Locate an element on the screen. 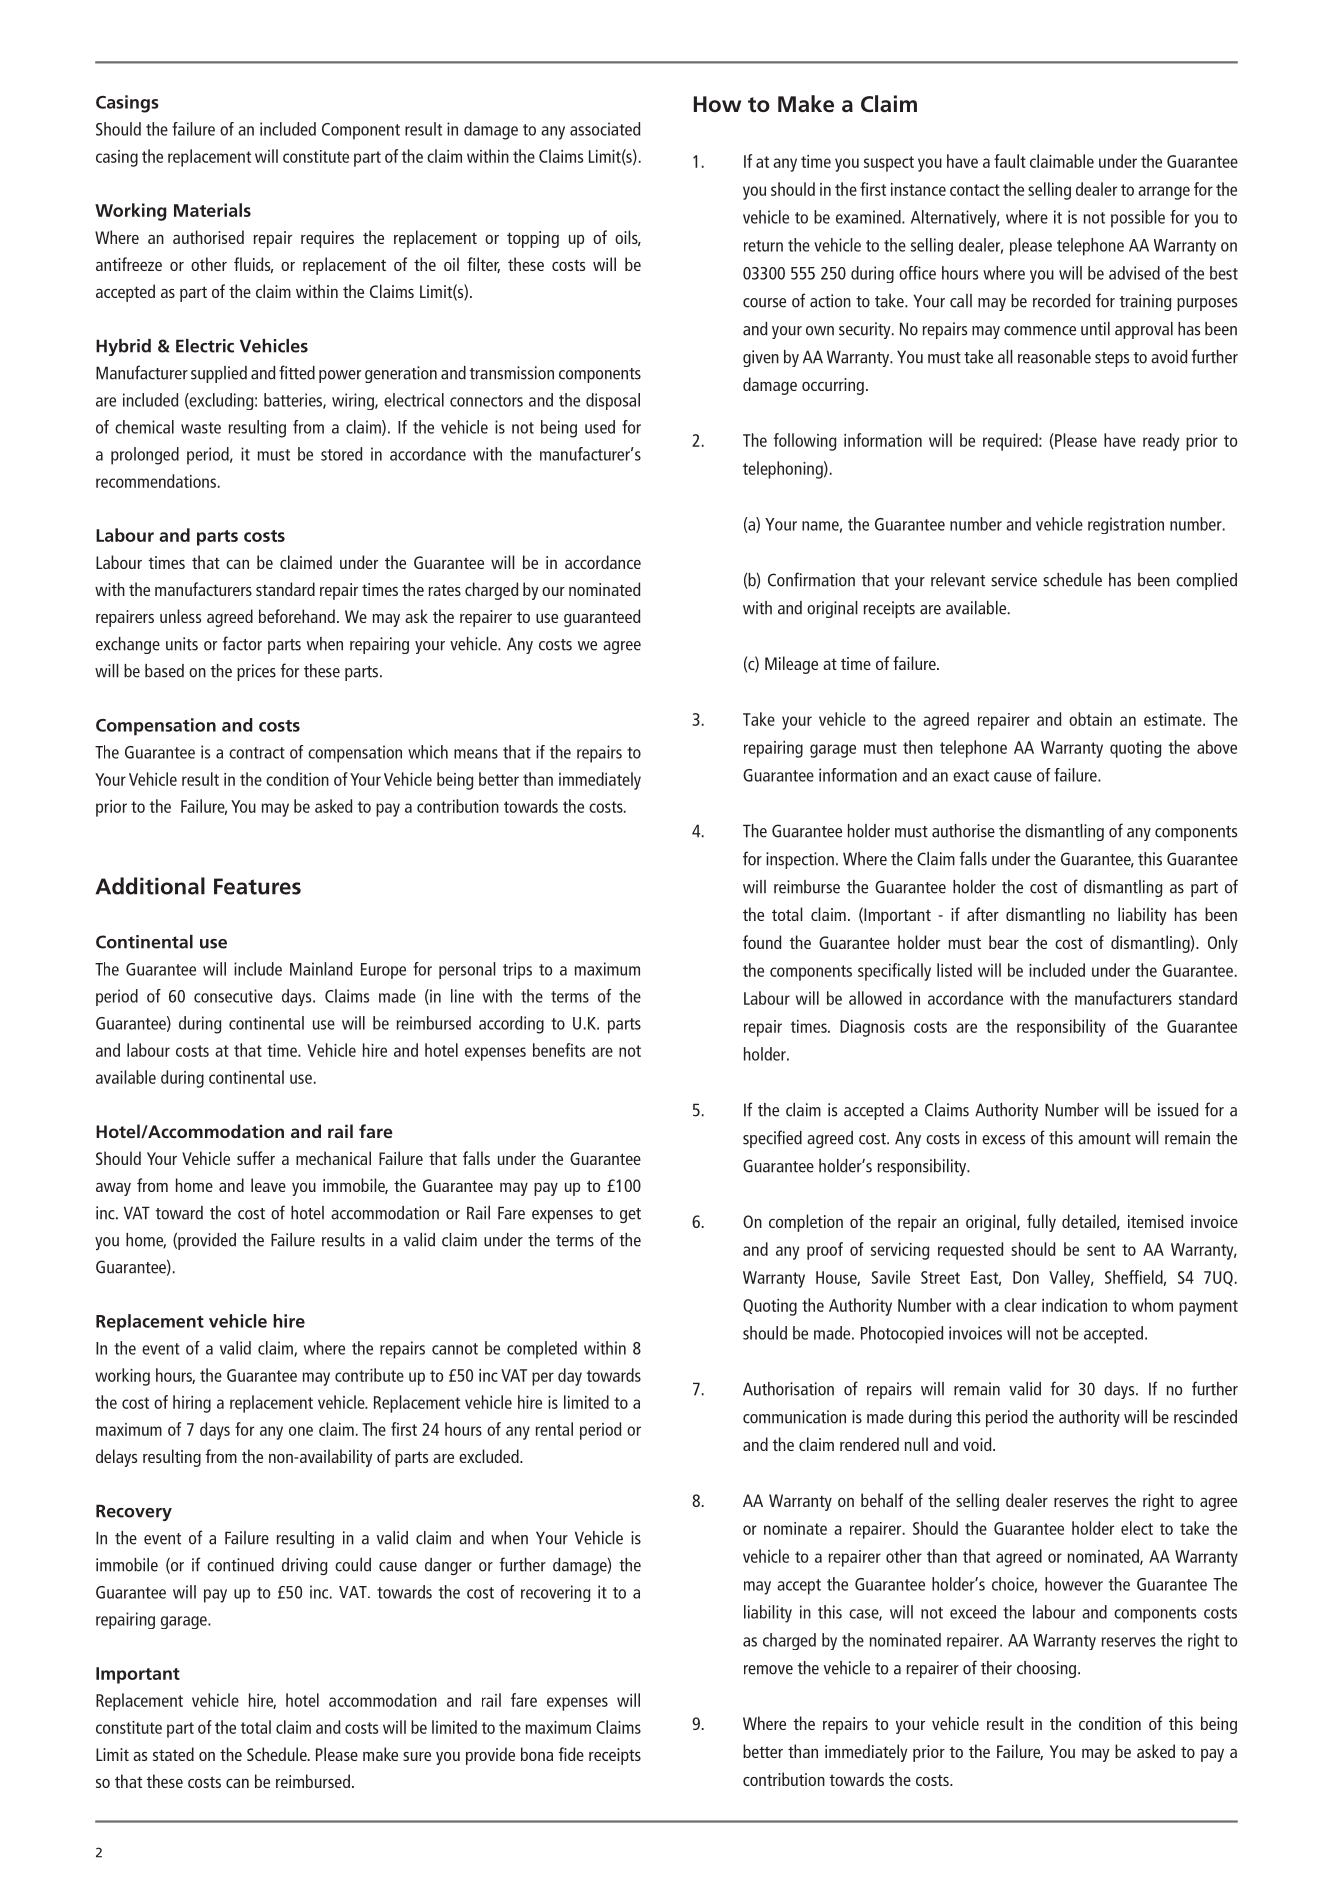 The image size is (1333, 1885). stated is located at coordinates (173, 1754).
